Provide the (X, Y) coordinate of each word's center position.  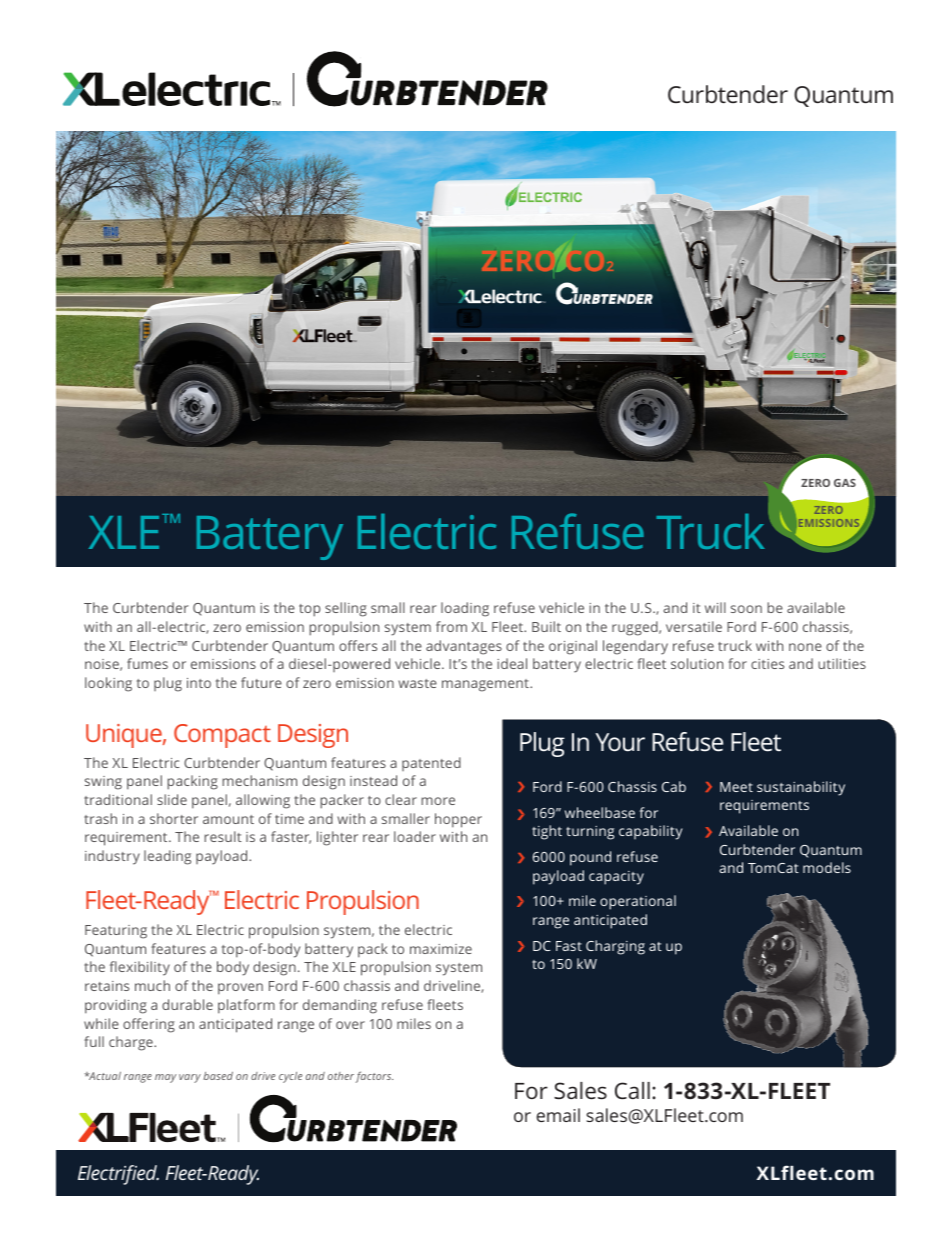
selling (346, 609)
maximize (441, 949)
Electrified (118, 1175)
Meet (736, 787)
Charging (615, 947)
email (558, 1115)
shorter (174, 818)
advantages (464, 647)
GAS (845, 483)
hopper (458, 820)
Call (632, 1090)
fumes (147, 663)
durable (187, 1004)
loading (465, 609)
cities (767, 664)
